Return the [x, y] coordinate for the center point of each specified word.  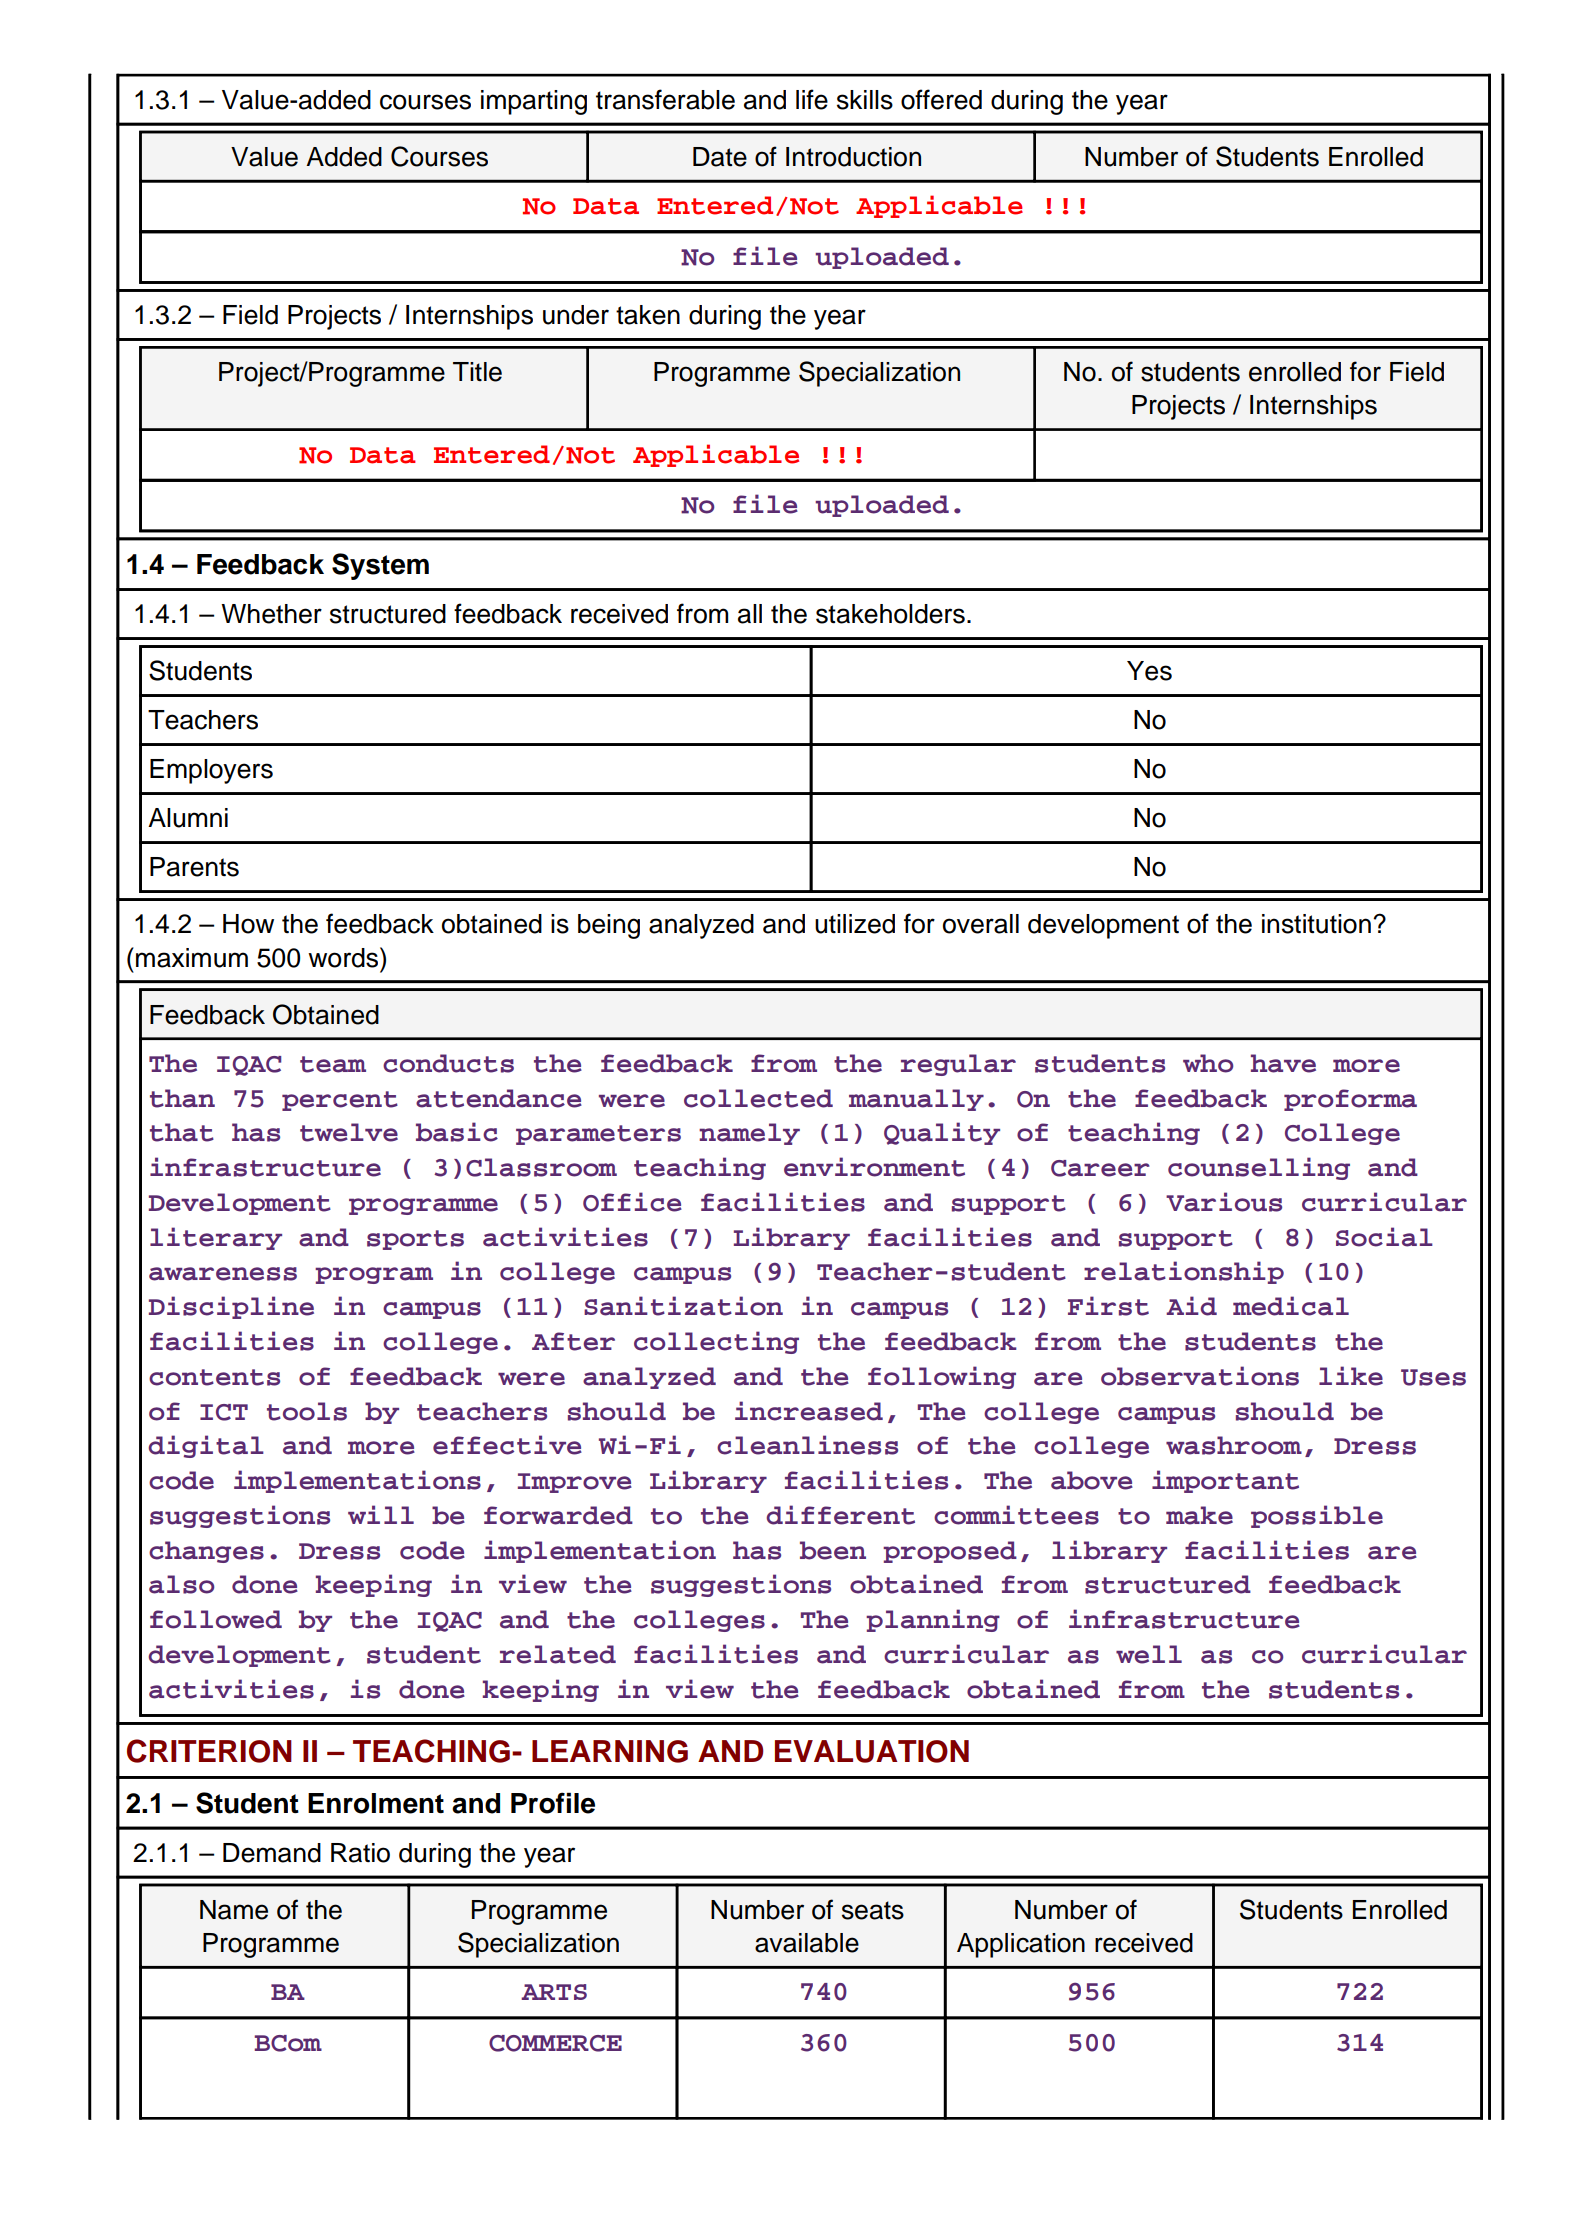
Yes [1149, 671]
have [1283, 1063]
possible [1317, 1516]
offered [941, 99]
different [840, 1515]
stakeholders [890, 614]
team [333, 1064]
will [381, 1514]
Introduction [853, 157]
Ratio [360, 1853]
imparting [534, 102]
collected [758, 1098]
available [807, 1943]
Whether [271, 614]
